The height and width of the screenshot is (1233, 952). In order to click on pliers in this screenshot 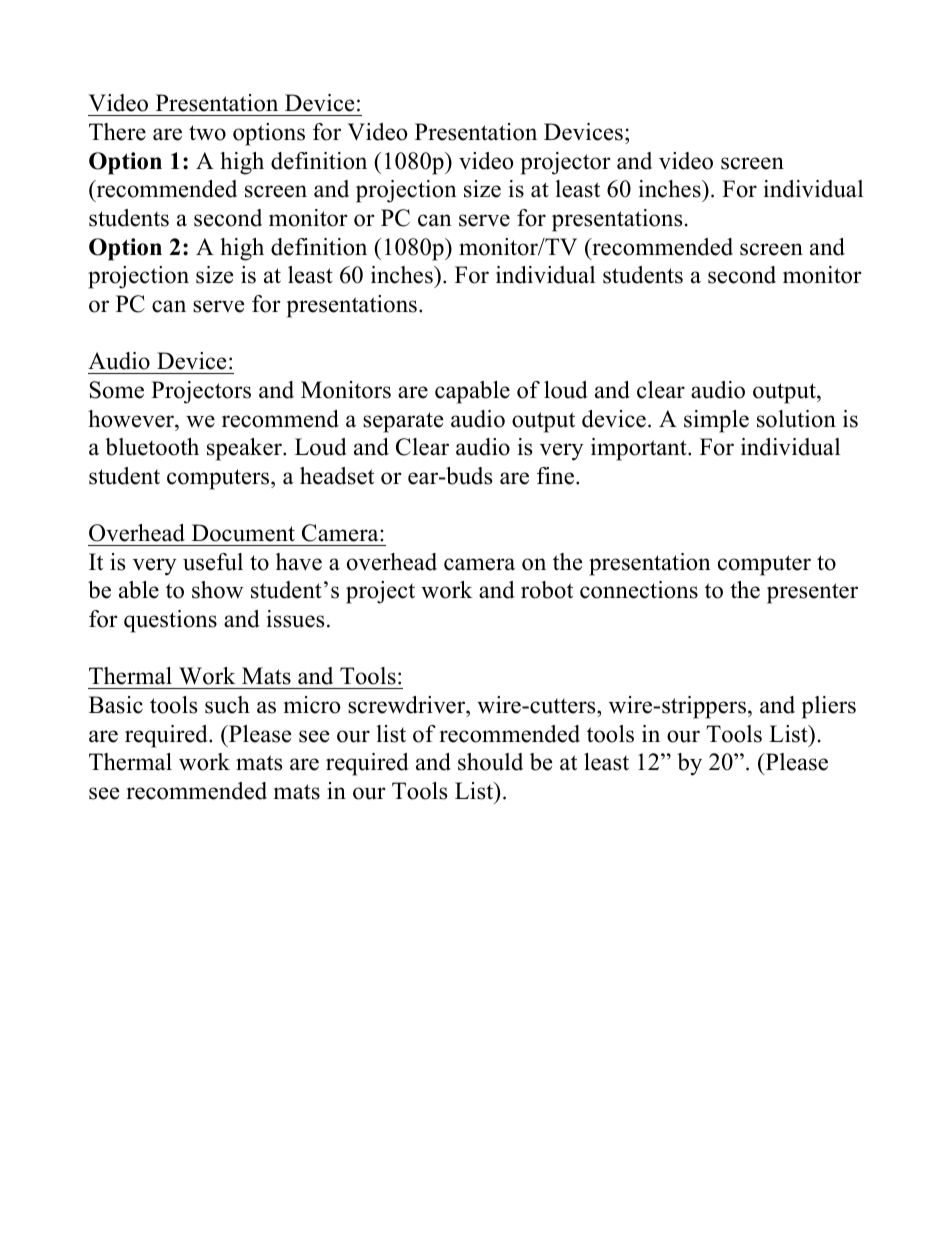, I will do `click(829, 707)`.
